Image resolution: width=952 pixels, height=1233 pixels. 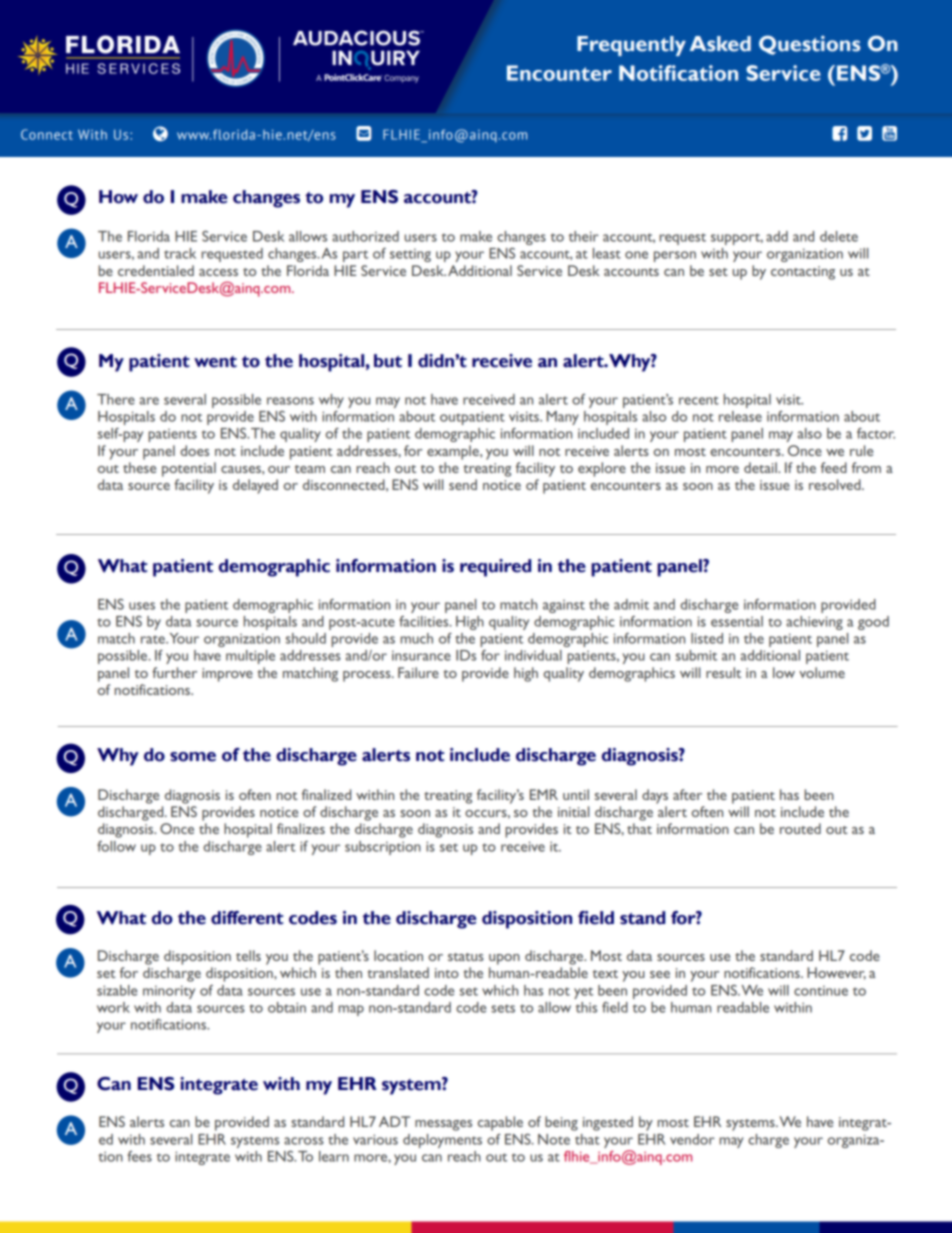 What do you see at coordinates (814, 623) in the image?
I see `achieving` at bounding box center [814, 623].
